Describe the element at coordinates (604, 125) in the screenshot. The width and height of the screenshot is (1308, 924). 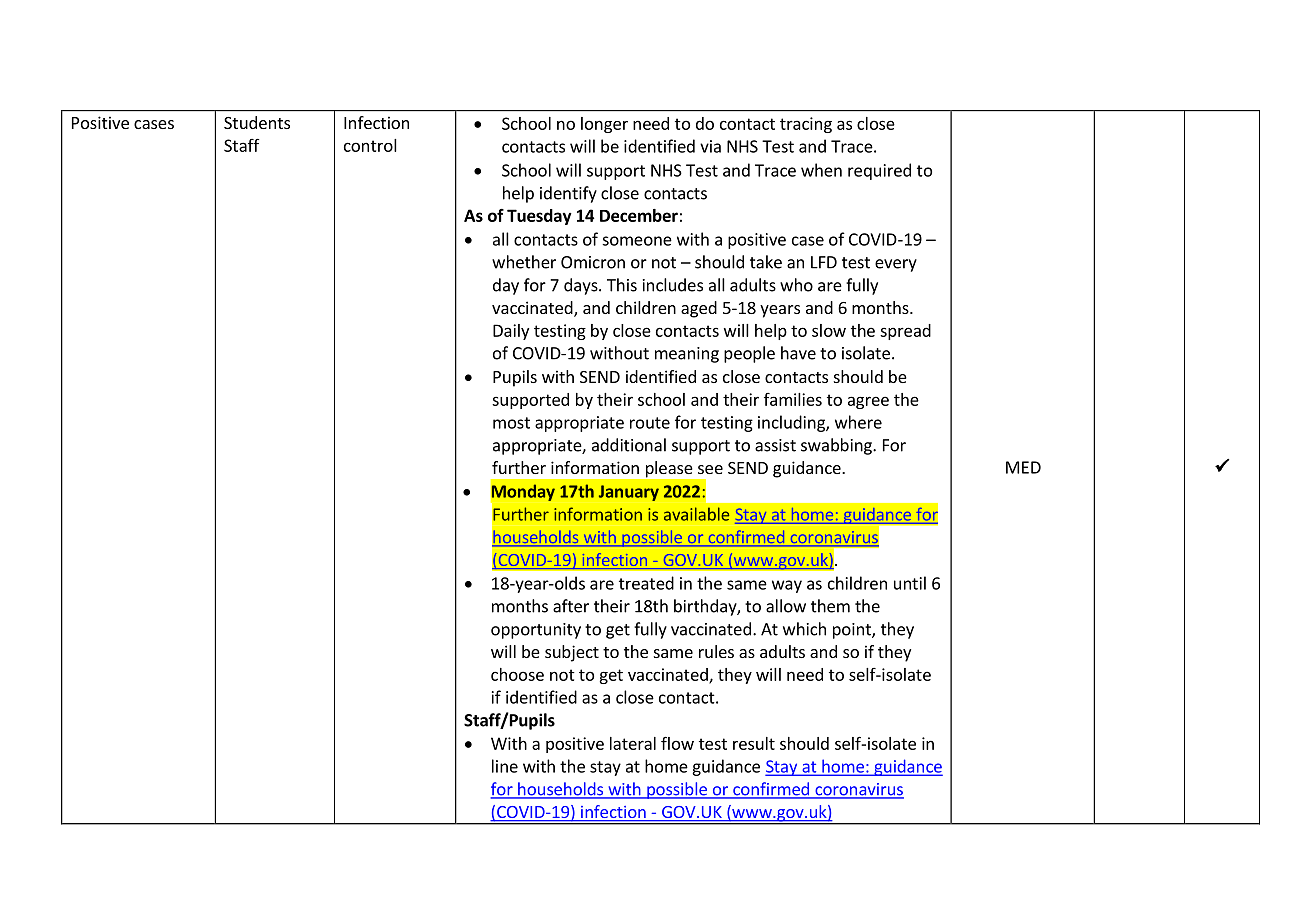
I see `longer` at that location.
